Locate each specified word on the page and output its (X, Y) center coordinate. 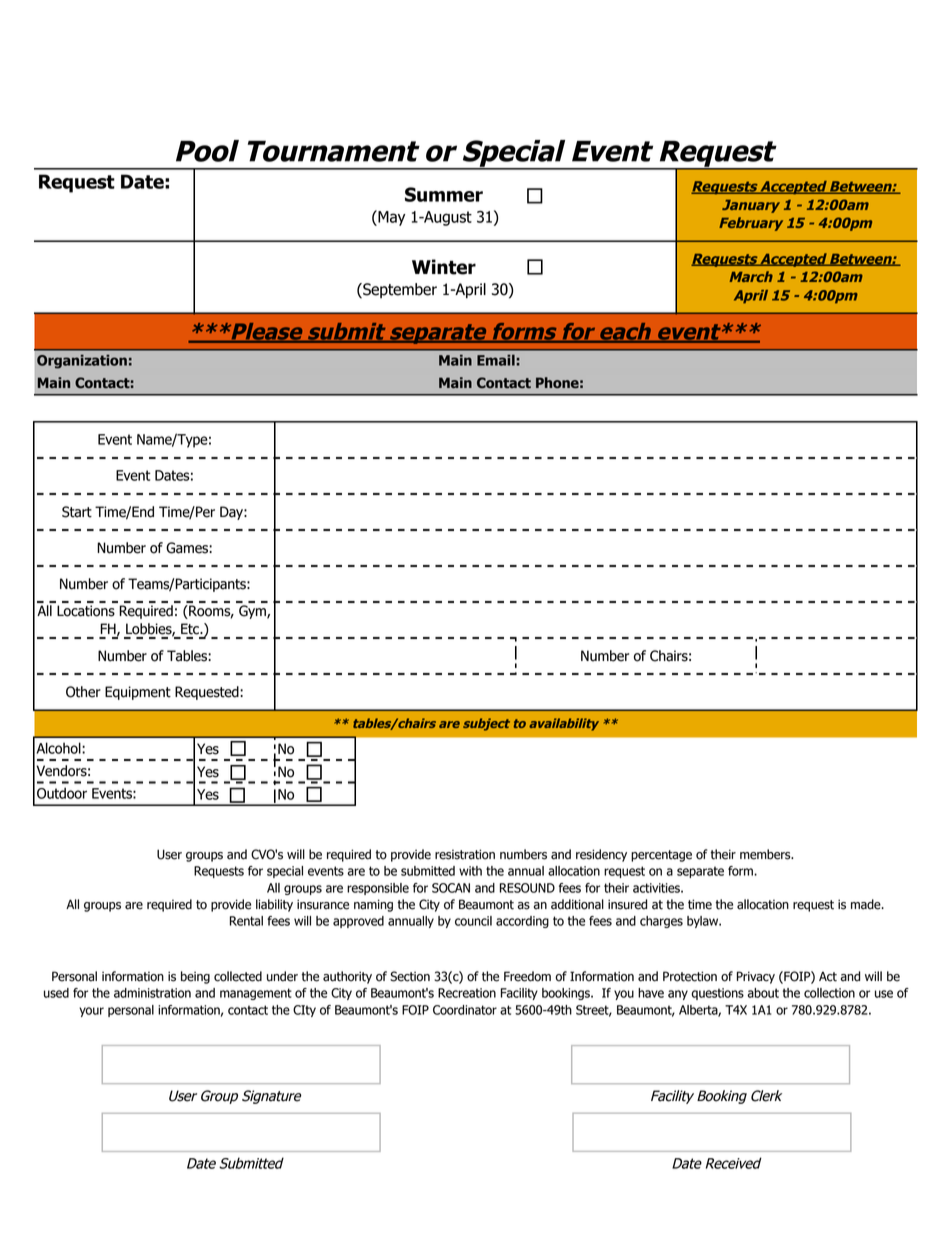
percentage (661, 856)
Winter (444, 267)
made (867, 904)
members (766, 854)
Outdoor (62, 793)
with (470, 871)
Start (77, 512)
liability (274, 905)
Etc (191, 629)
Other (83, 692)
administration (152, 993)
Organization (82, 361)
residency (601, 855)
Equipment (138, 693)
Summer (444, 194)
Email (496, 360)
